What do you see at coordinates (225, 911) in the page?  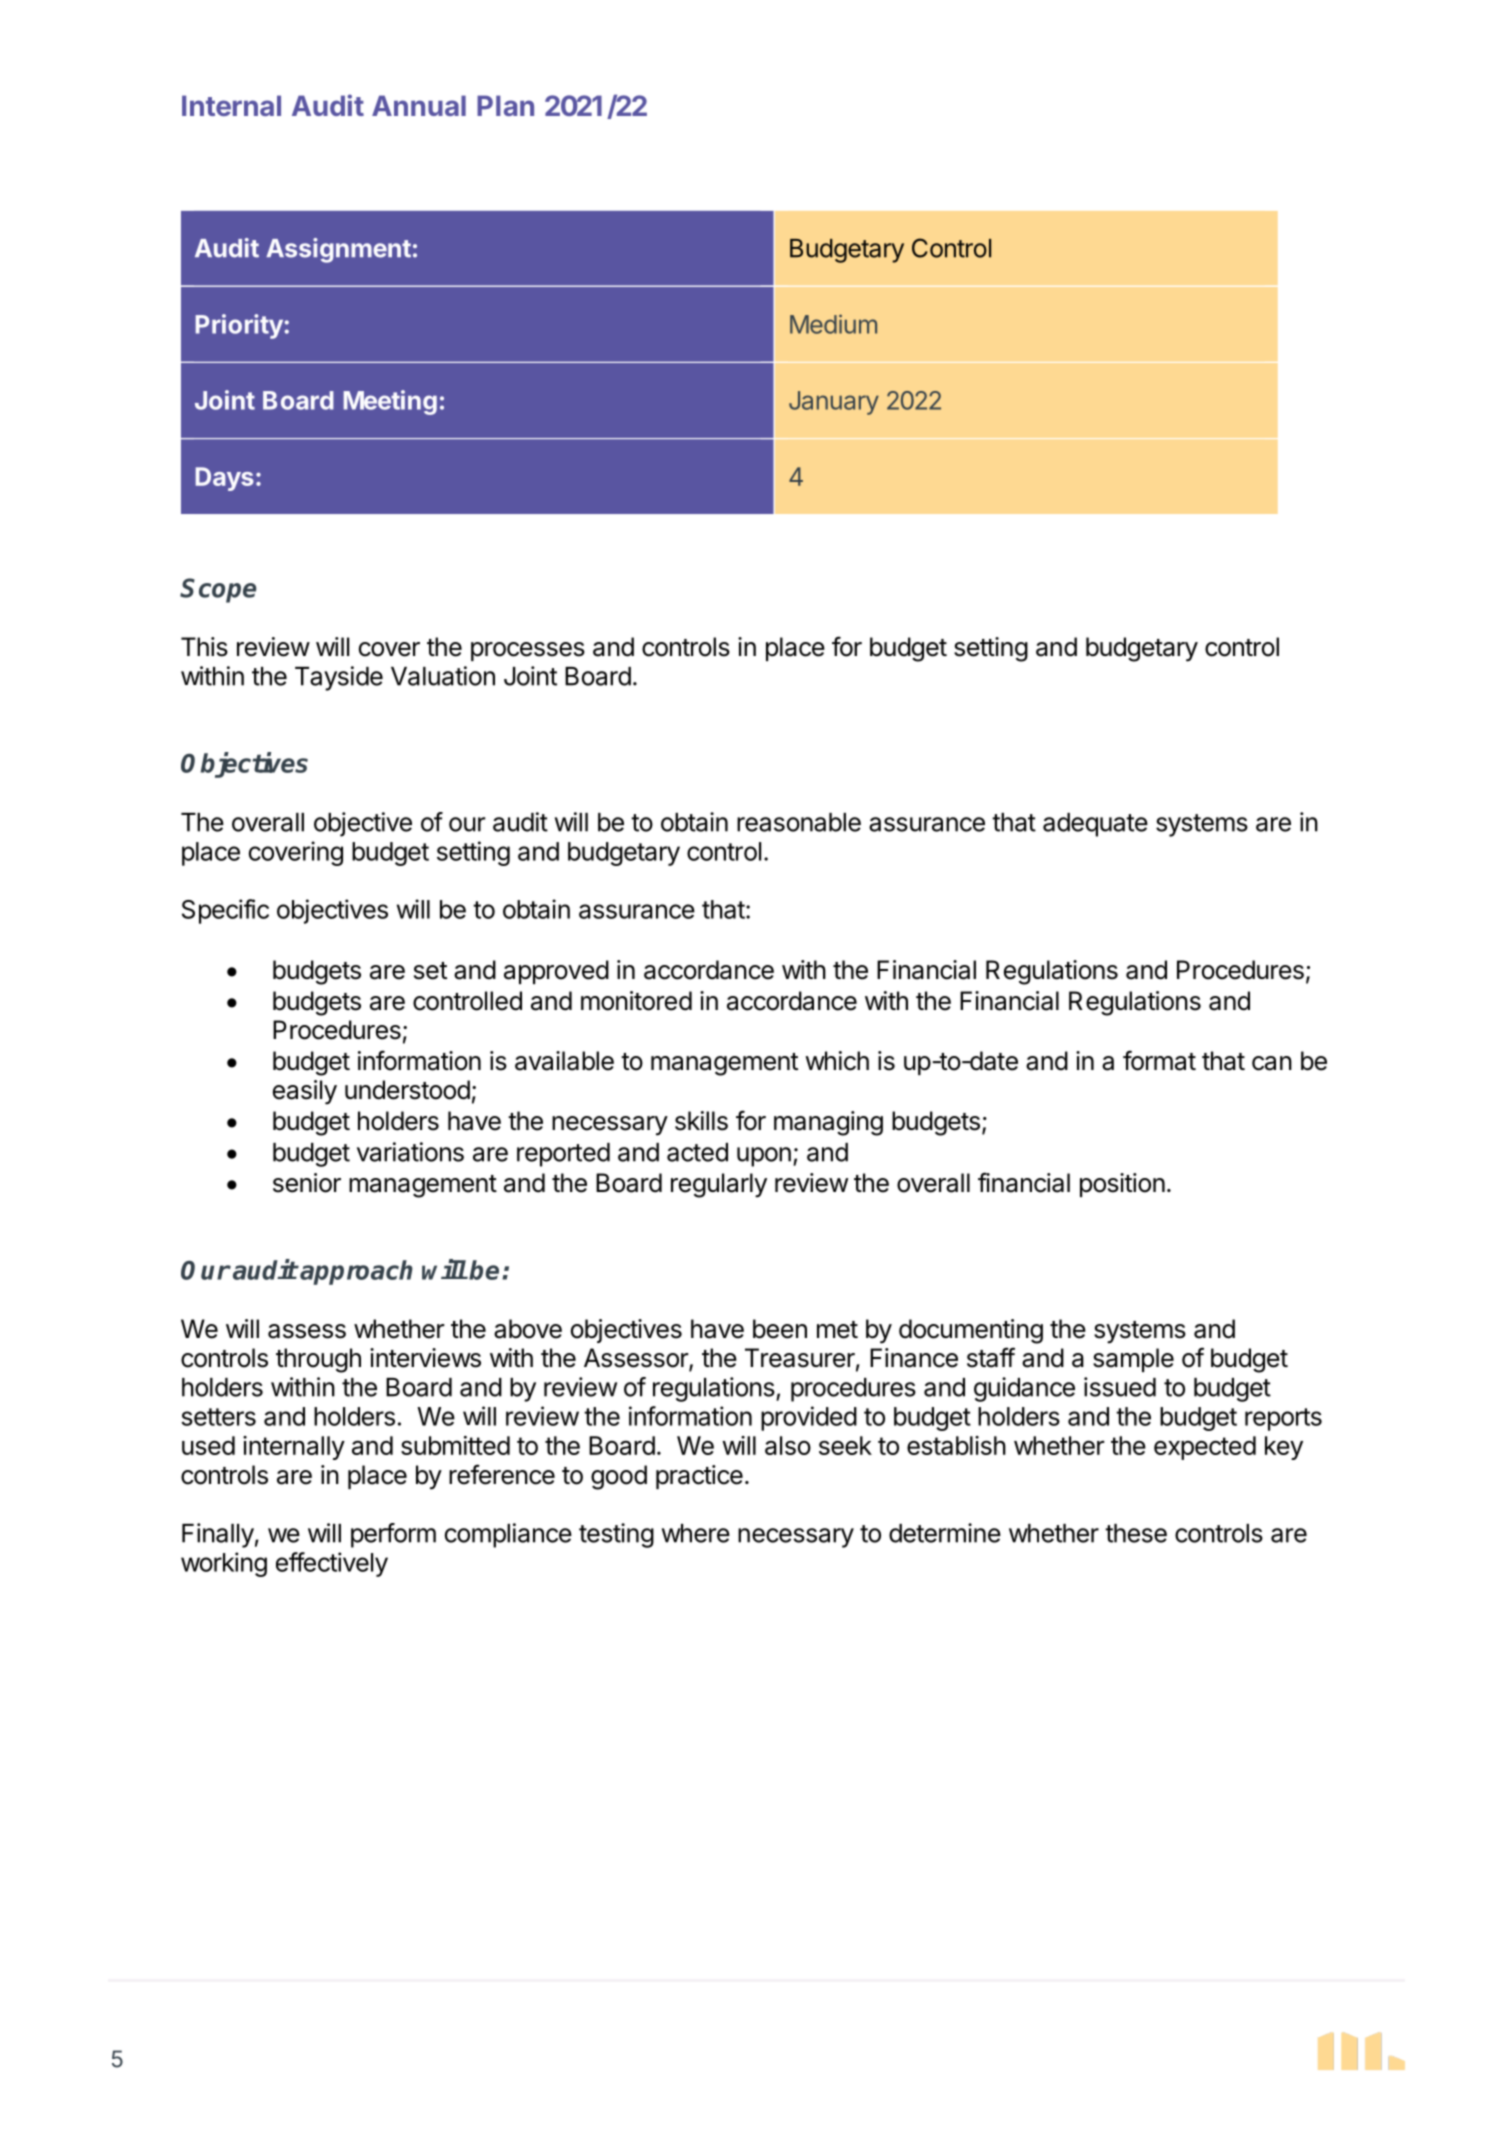 I see `Specific` at bounding box center [225, 911].
